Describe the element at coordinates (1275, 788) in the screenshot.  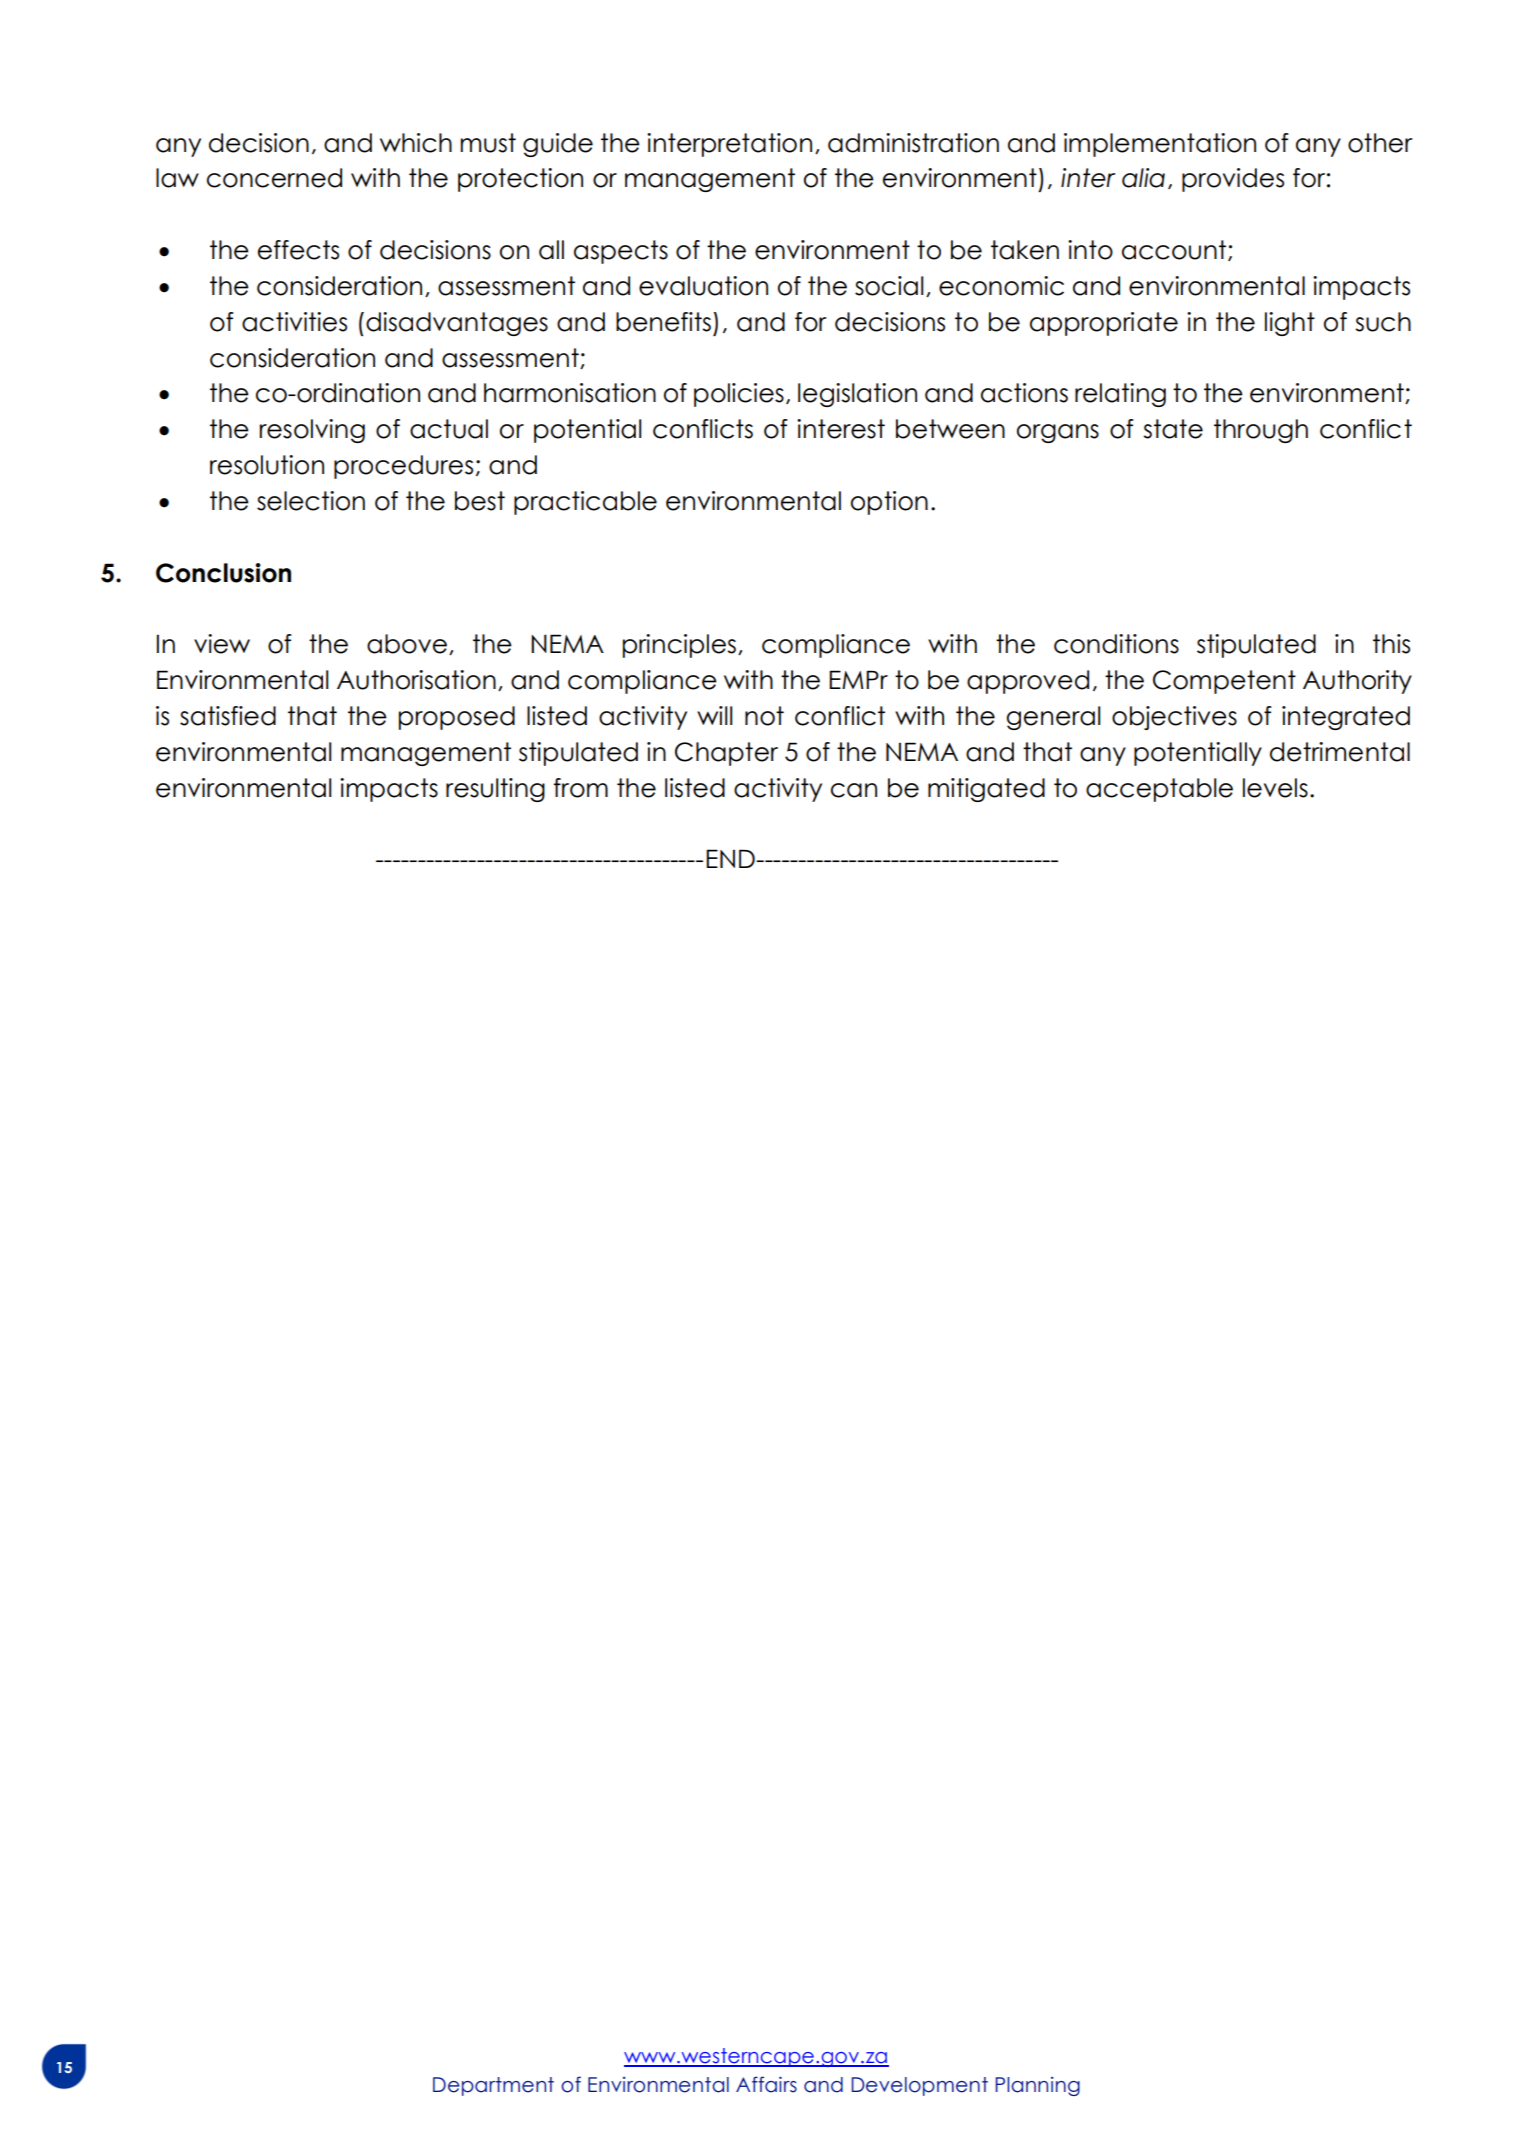
I see `levels` at that location.
